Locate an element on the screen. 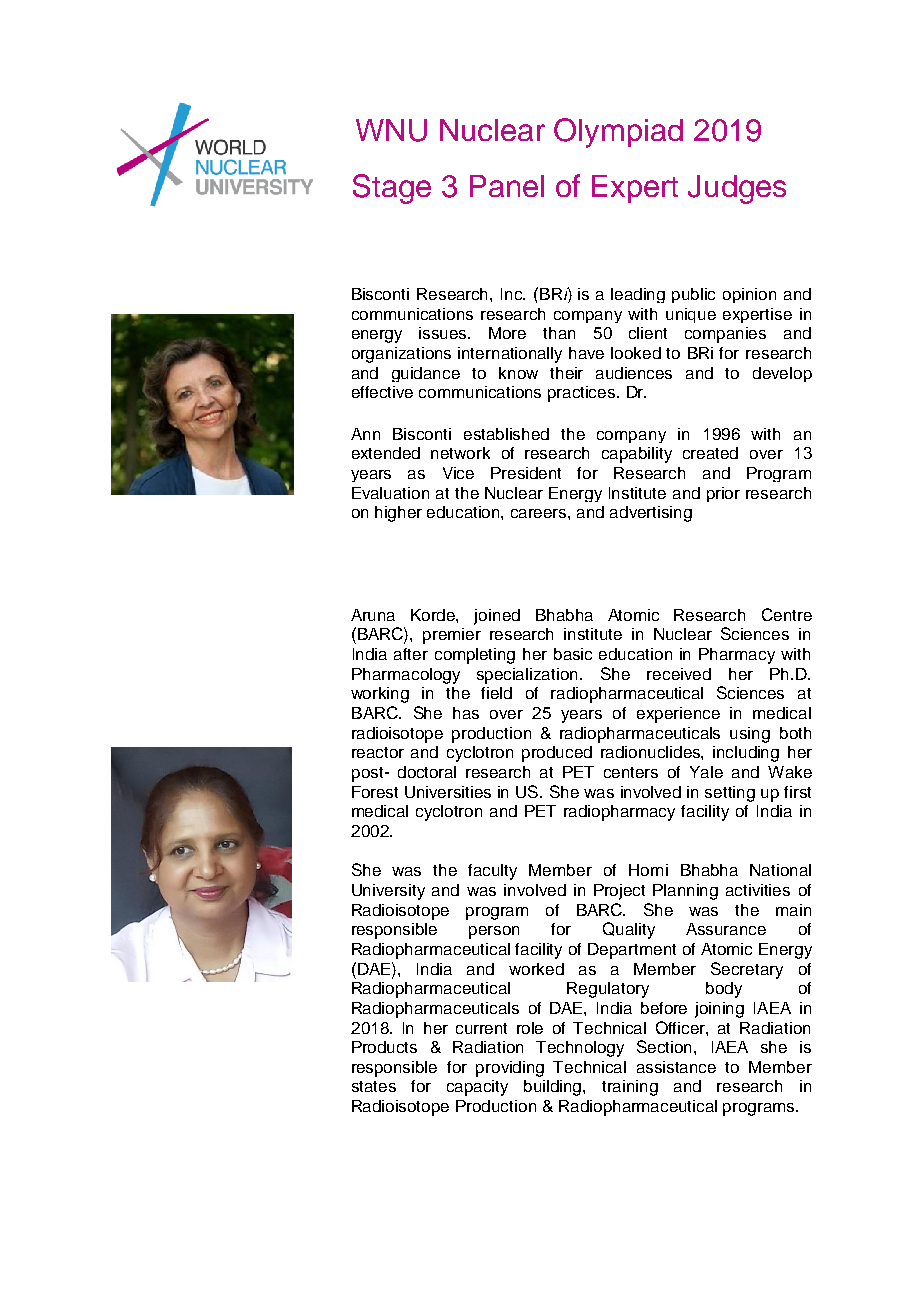  including is located at coordinates (746, 754).
